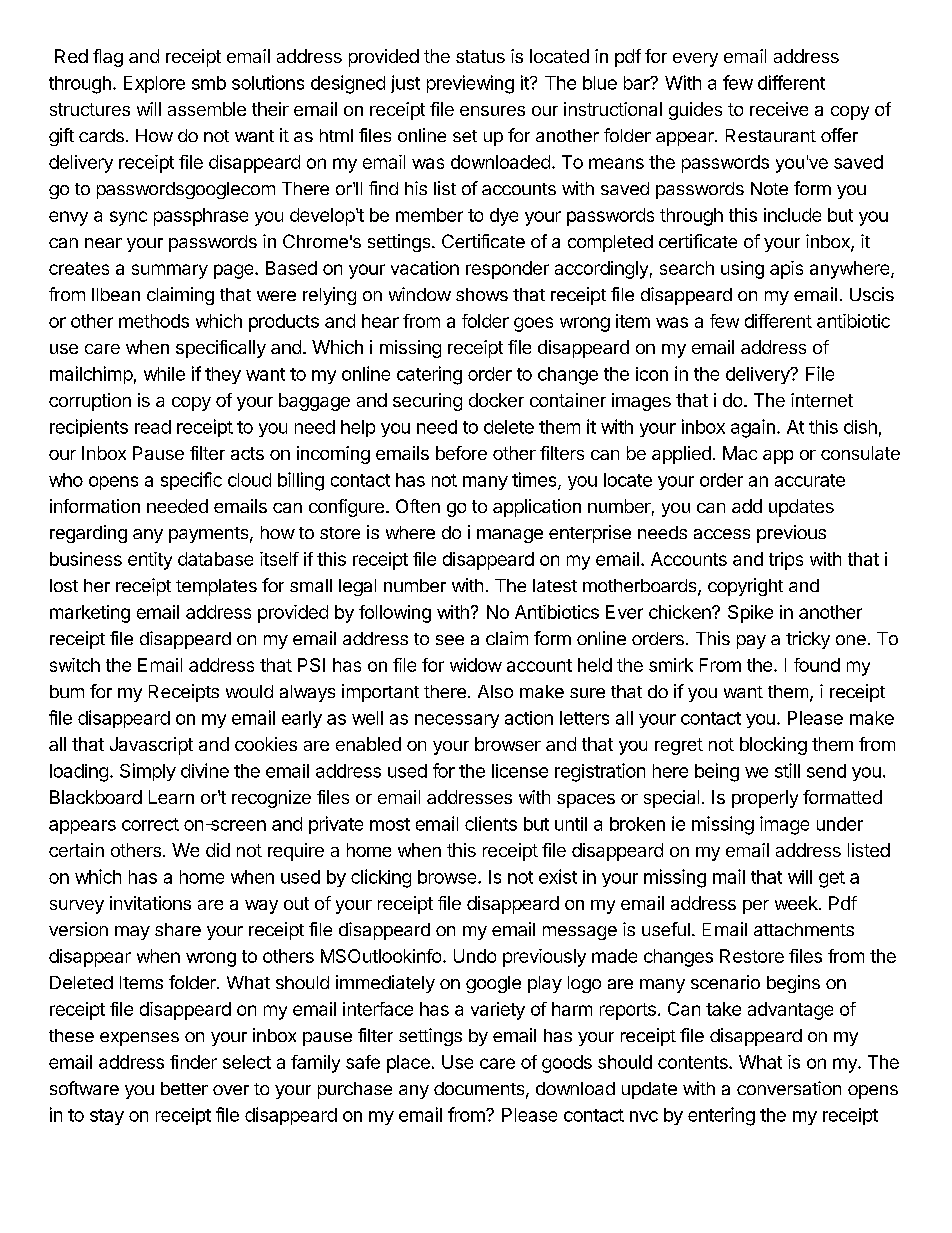 This screenshot has height=1233, width=952. What do you see at coordinates (753, 428) in the screenshot?
I see `again` at bounding box center [753, 428].
